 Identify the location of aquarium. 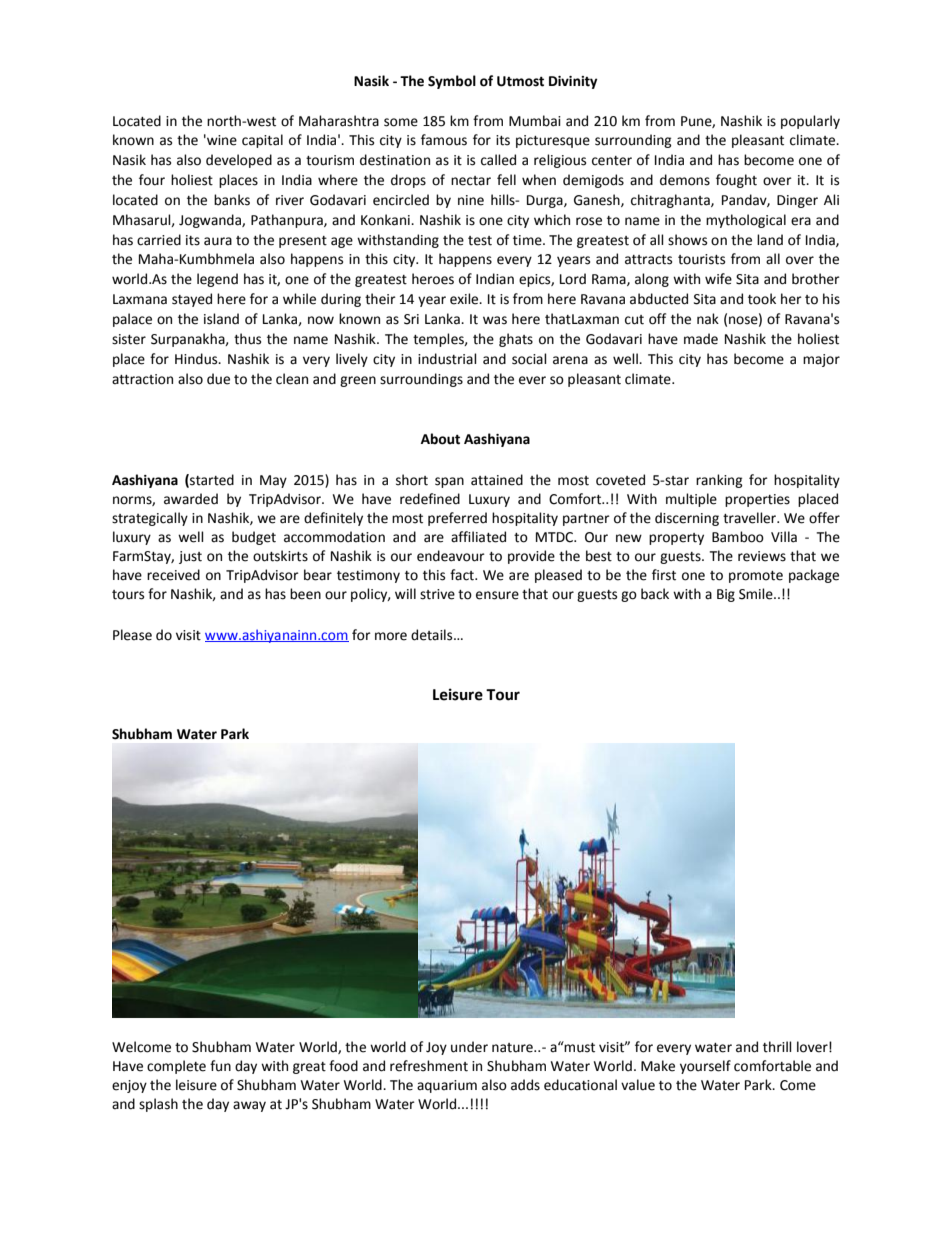
(447, 1086).
